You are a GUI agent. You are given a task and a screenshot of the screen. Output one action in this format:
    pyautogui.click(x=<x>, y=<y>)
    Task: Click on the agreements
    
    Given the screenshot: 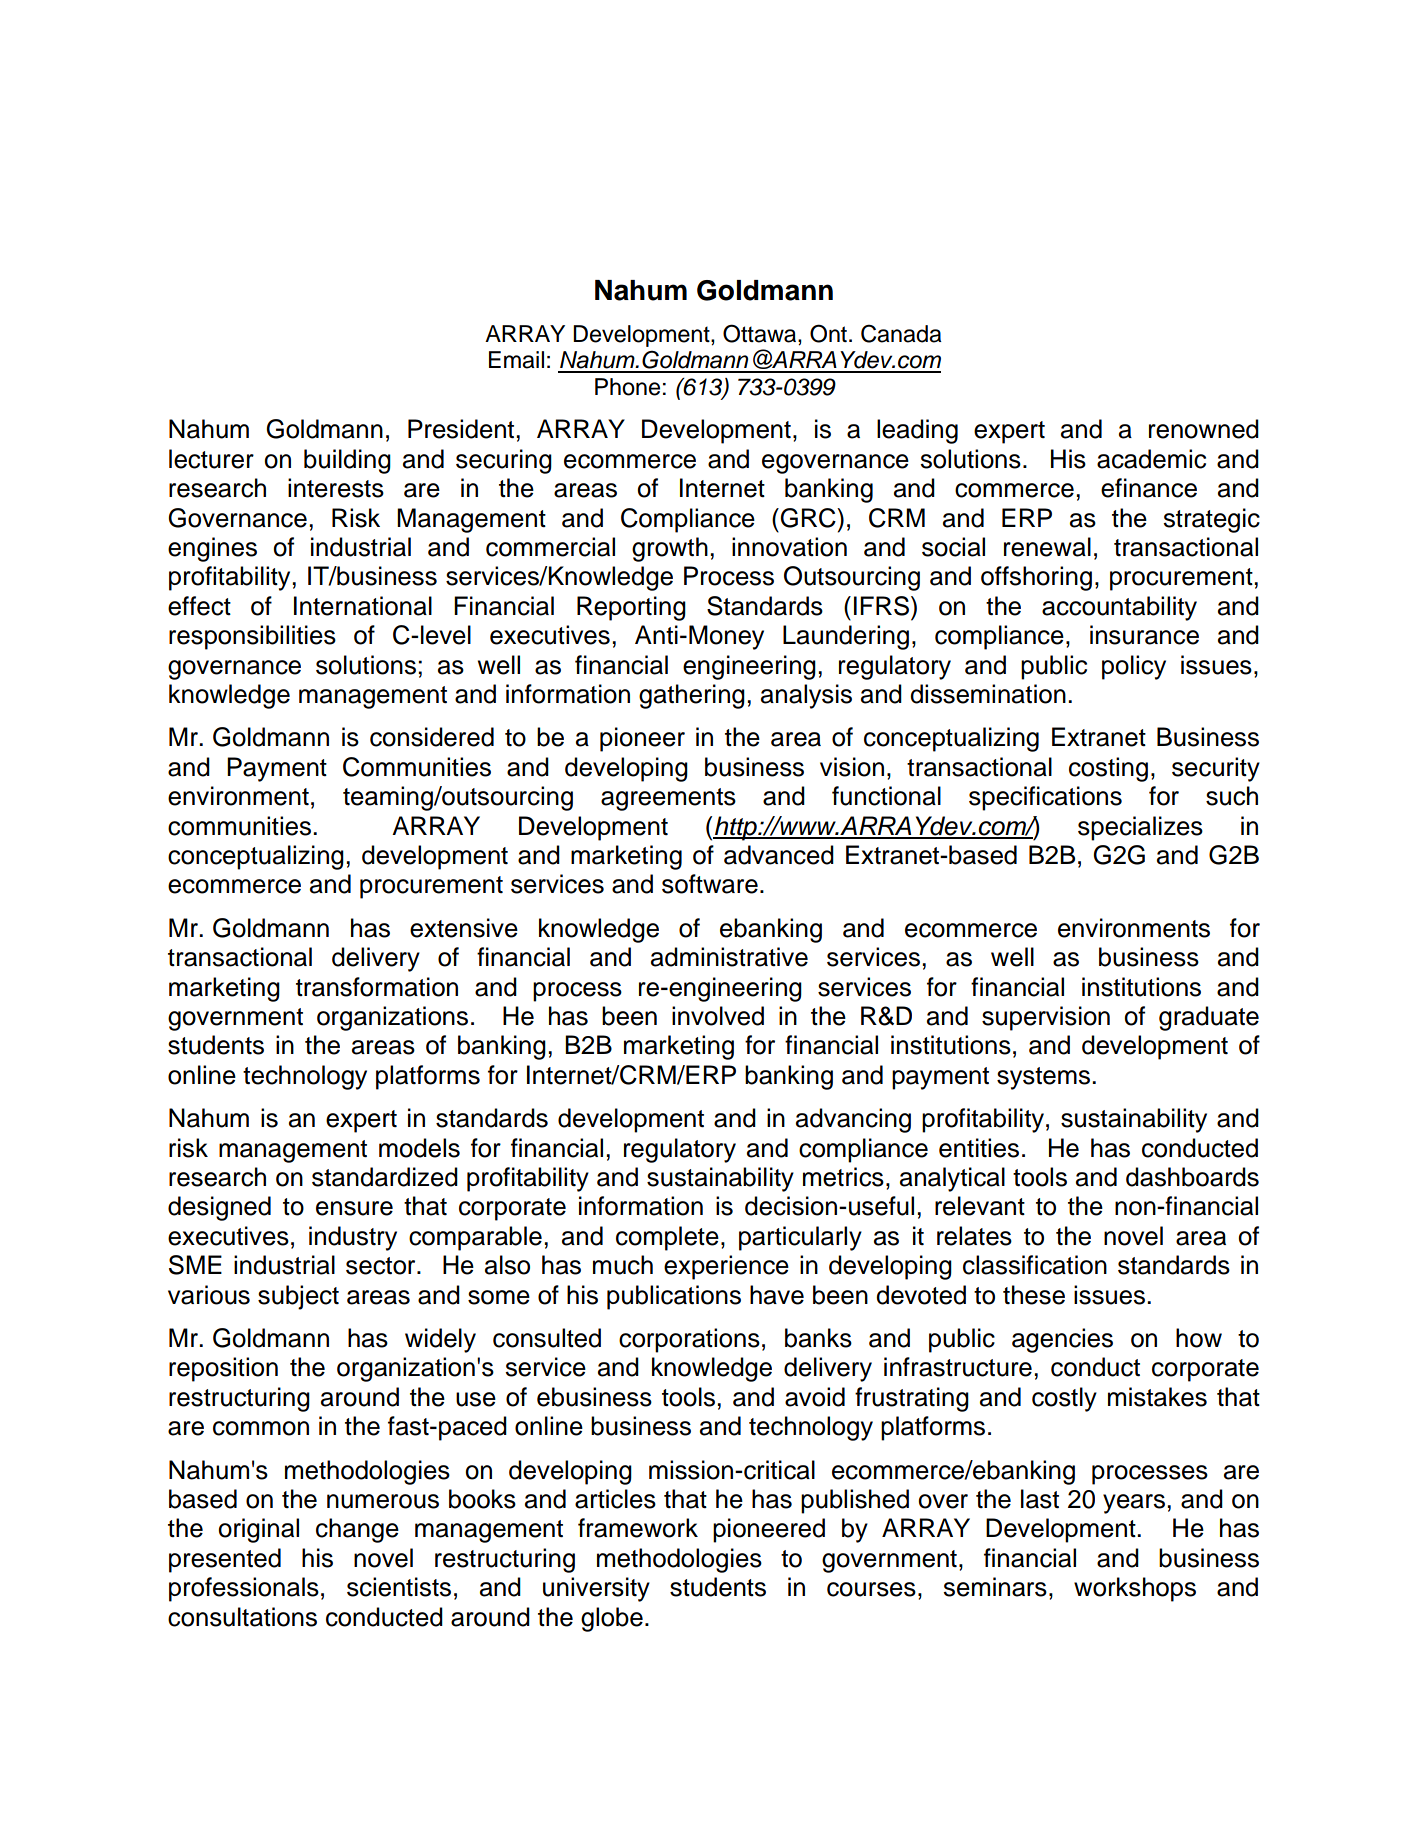 What is the action you would take?
    pyautogui.click(x=668, y=799)
